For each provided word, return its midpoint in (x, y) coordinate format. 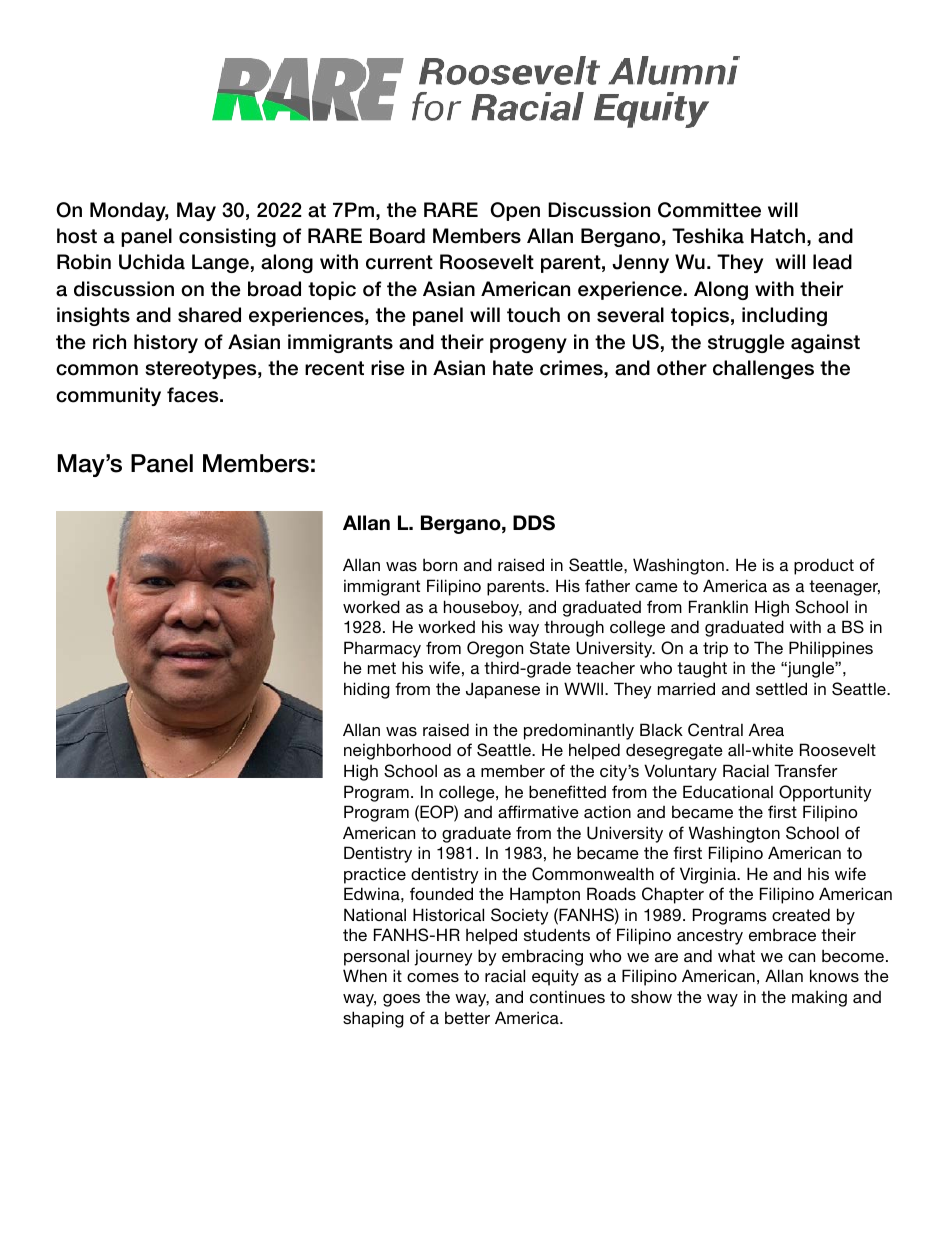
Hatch (778, 236)
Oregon (495, 649)
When (365, 975)
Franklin (718, 606)
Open (515, 211)
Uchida (152, 262)
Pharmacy (382, 649)
